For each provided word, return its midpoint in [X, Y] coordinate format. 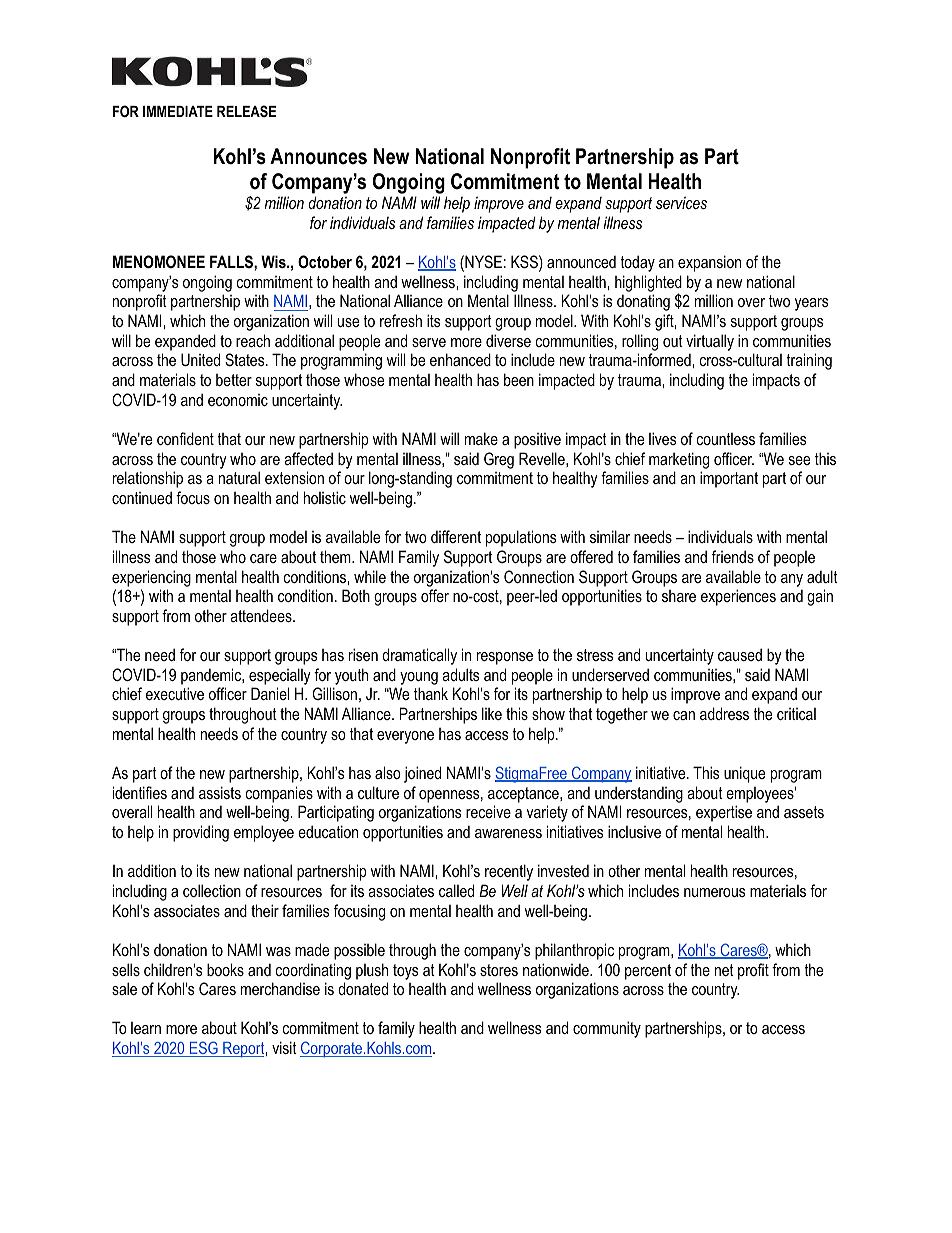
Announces [318, 156]
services [681, 202]
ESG [204, 1049]
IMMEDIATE [178, 111]
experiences [738, 597]
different [456, 536]
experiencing [151, 578]
